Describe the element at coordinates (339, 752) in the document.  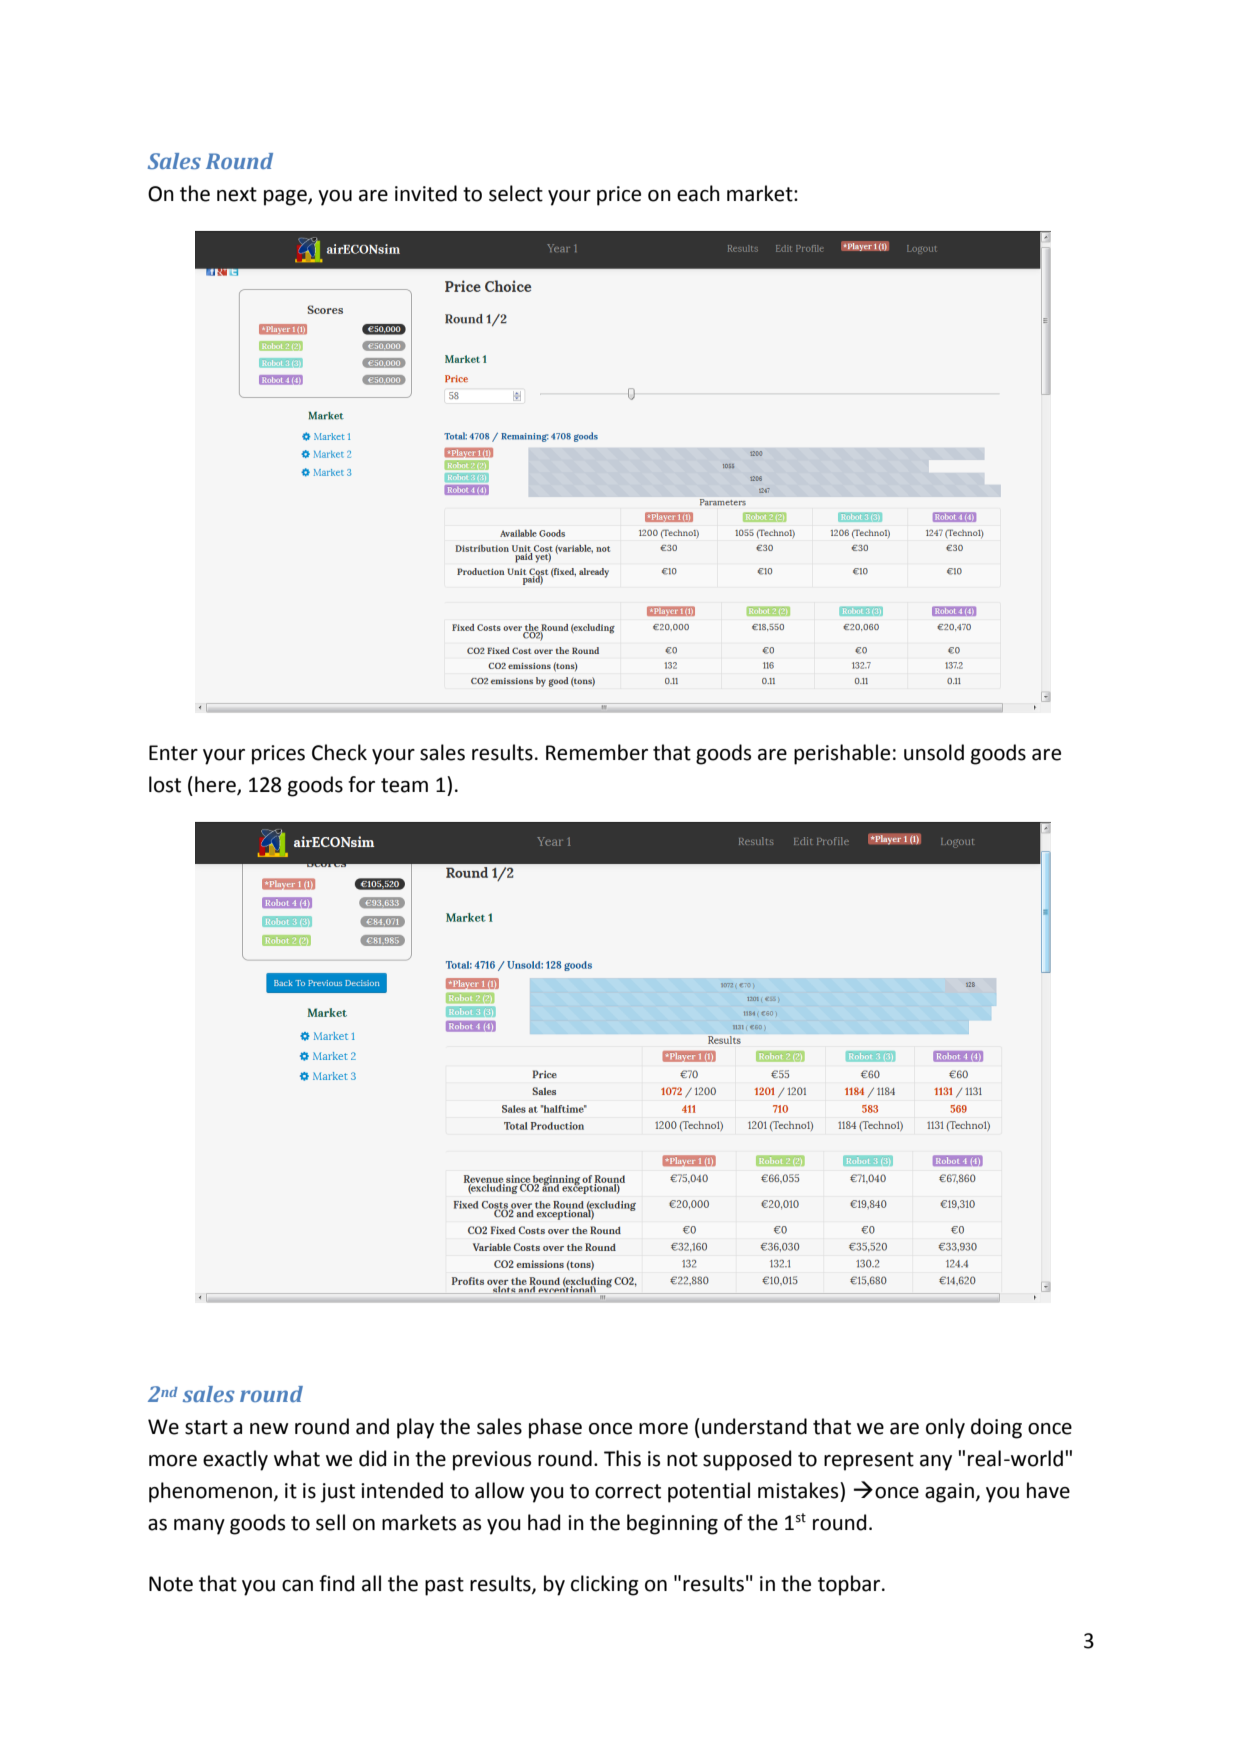
I see `Check` at that location.
